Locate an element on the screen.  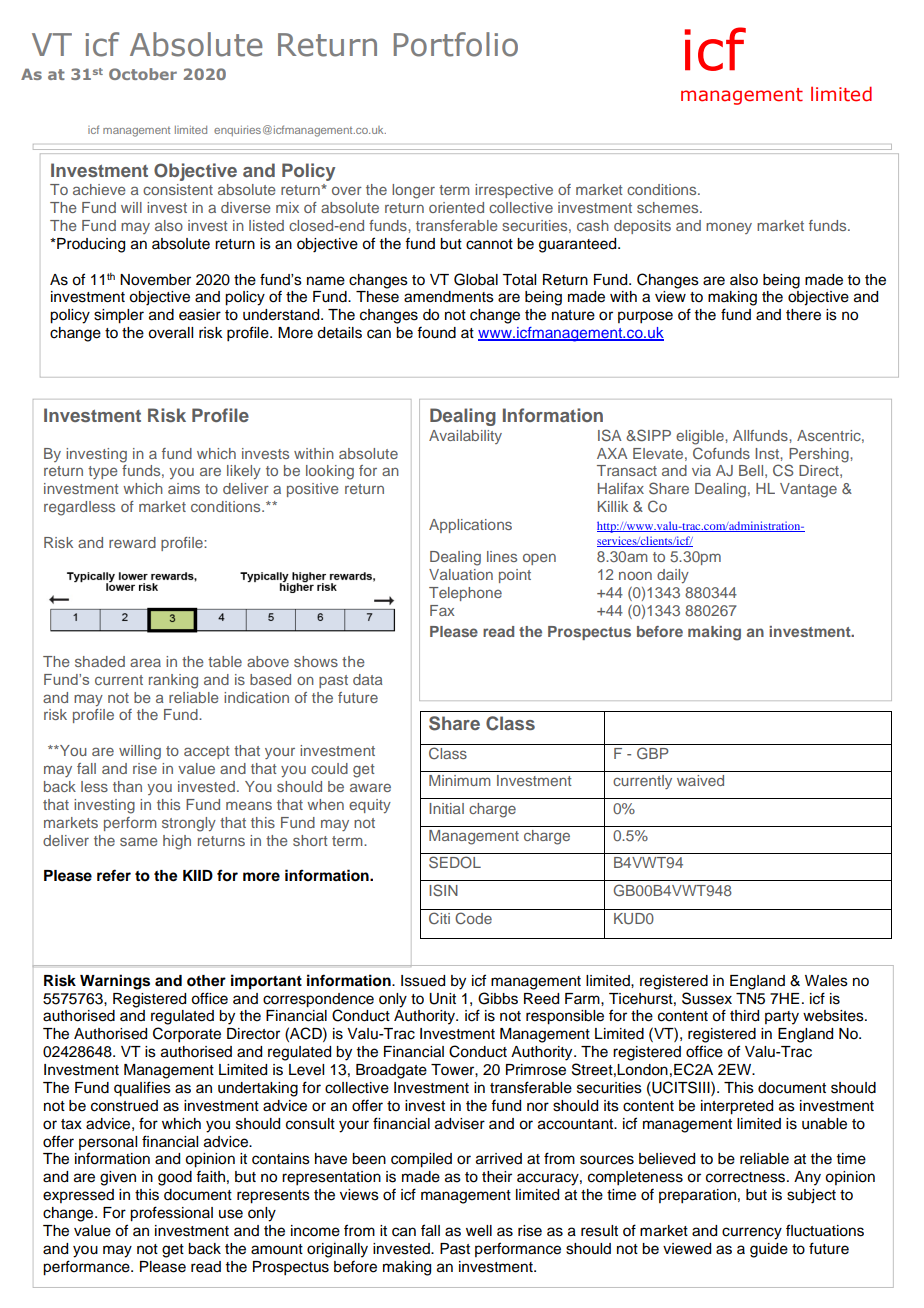
Availability is located at coordinates (465, 437).
